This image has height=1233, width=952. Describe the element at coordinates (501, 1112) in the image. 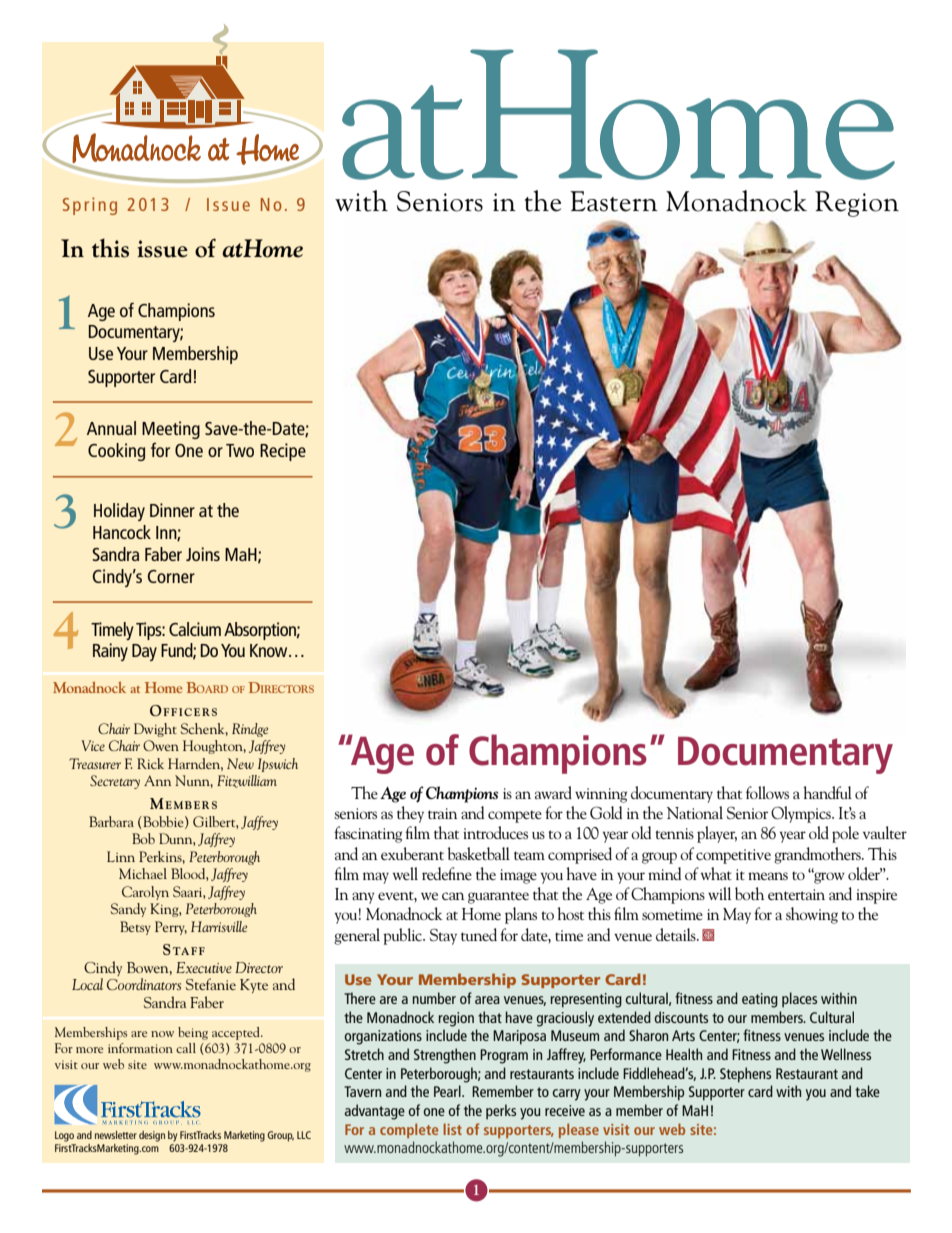

I see `perks` at that location.
